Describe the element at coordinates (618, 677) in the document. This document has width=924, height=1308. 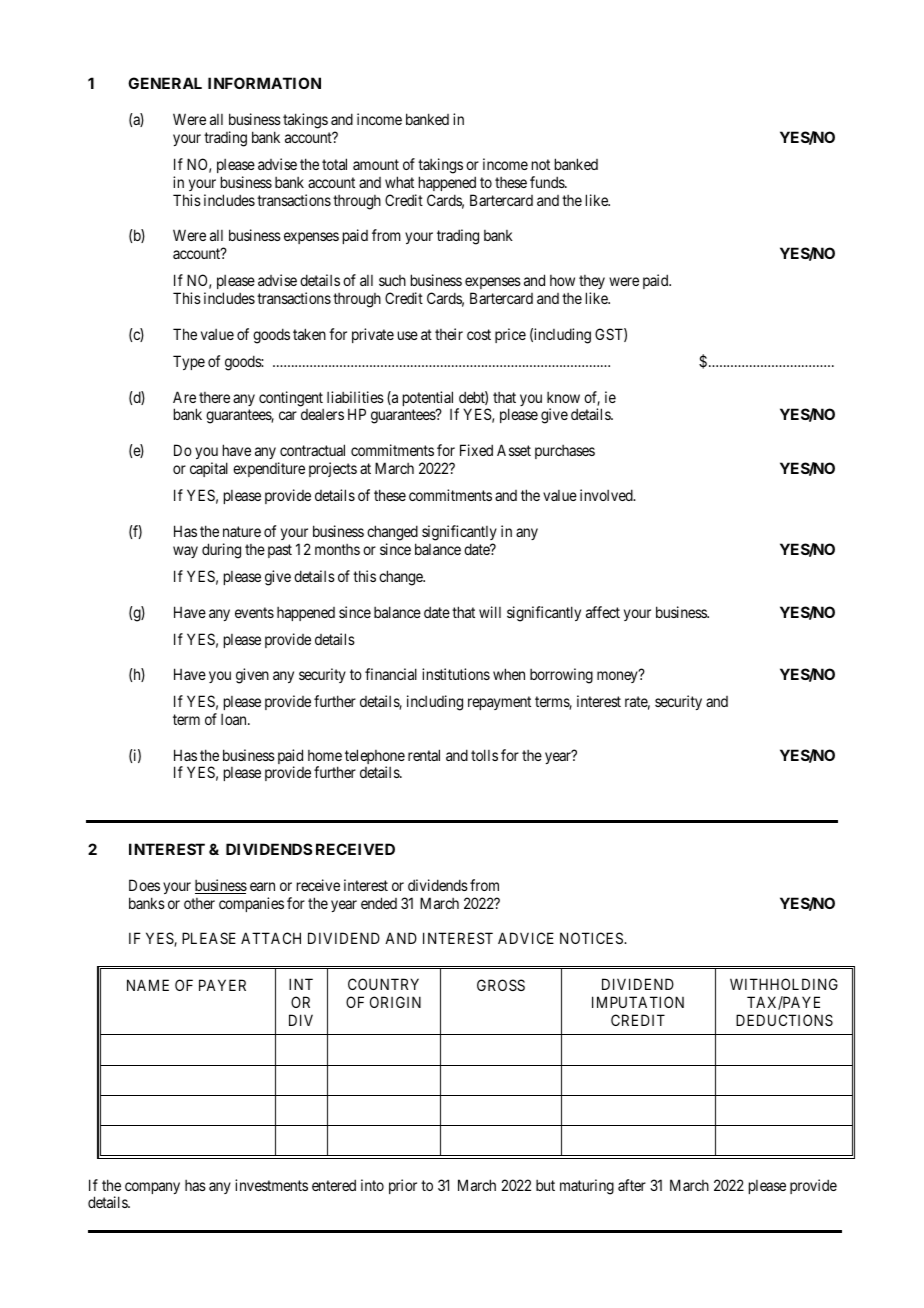
I see `money` at that location.
